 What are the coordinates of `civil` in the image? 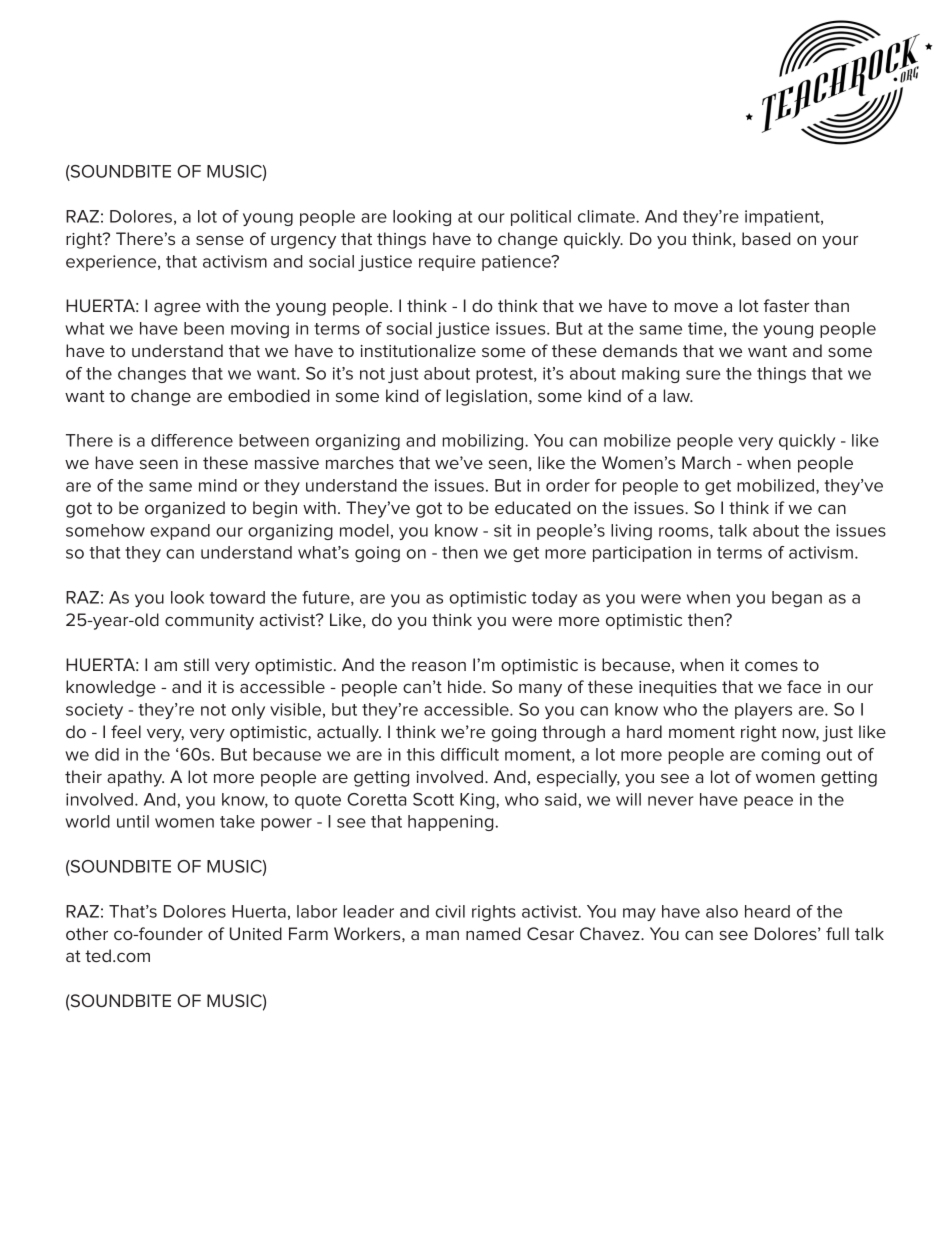 It's located at (450, 911).
